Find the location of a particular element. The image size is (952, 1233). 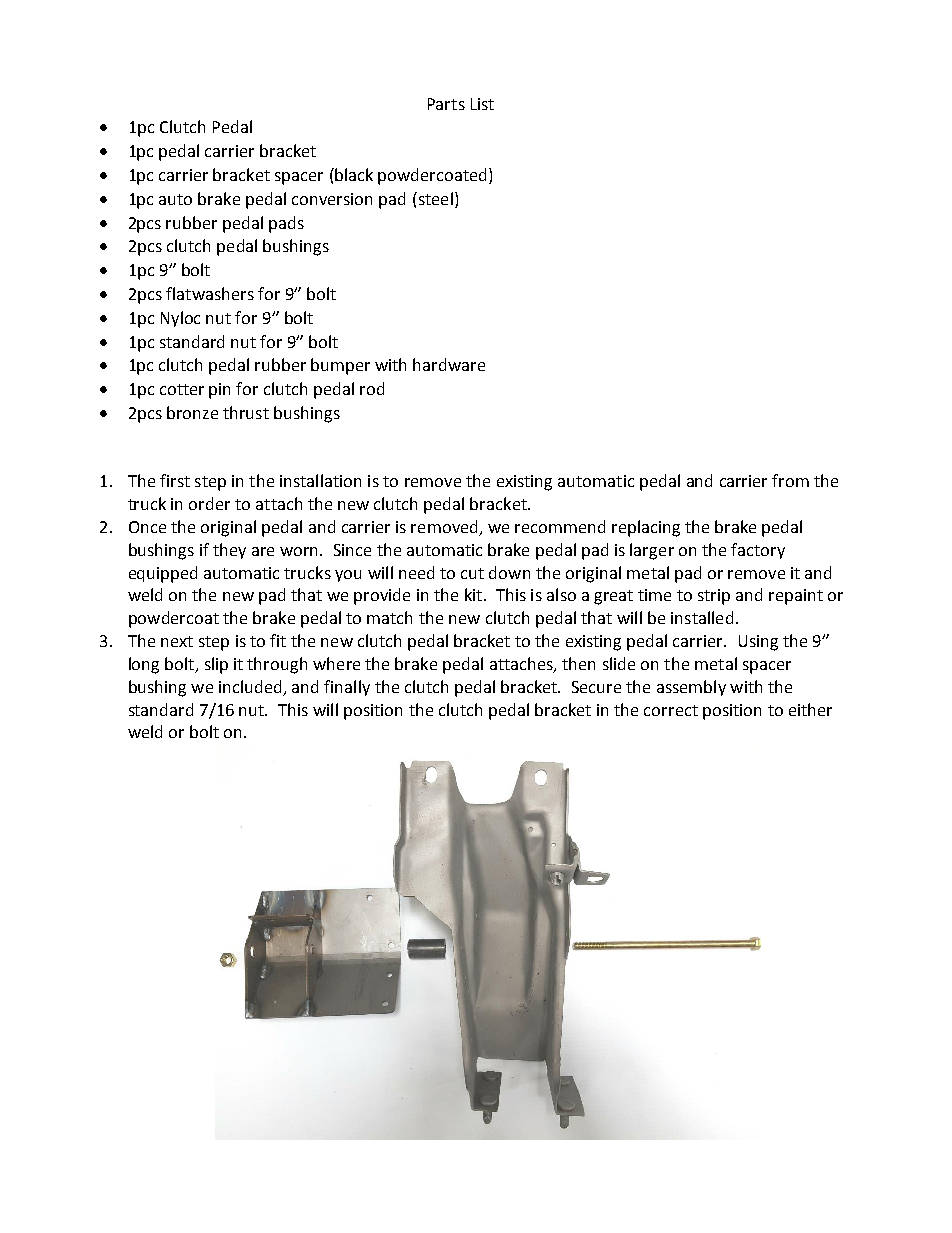

black is located at coordinates (353, 174).
